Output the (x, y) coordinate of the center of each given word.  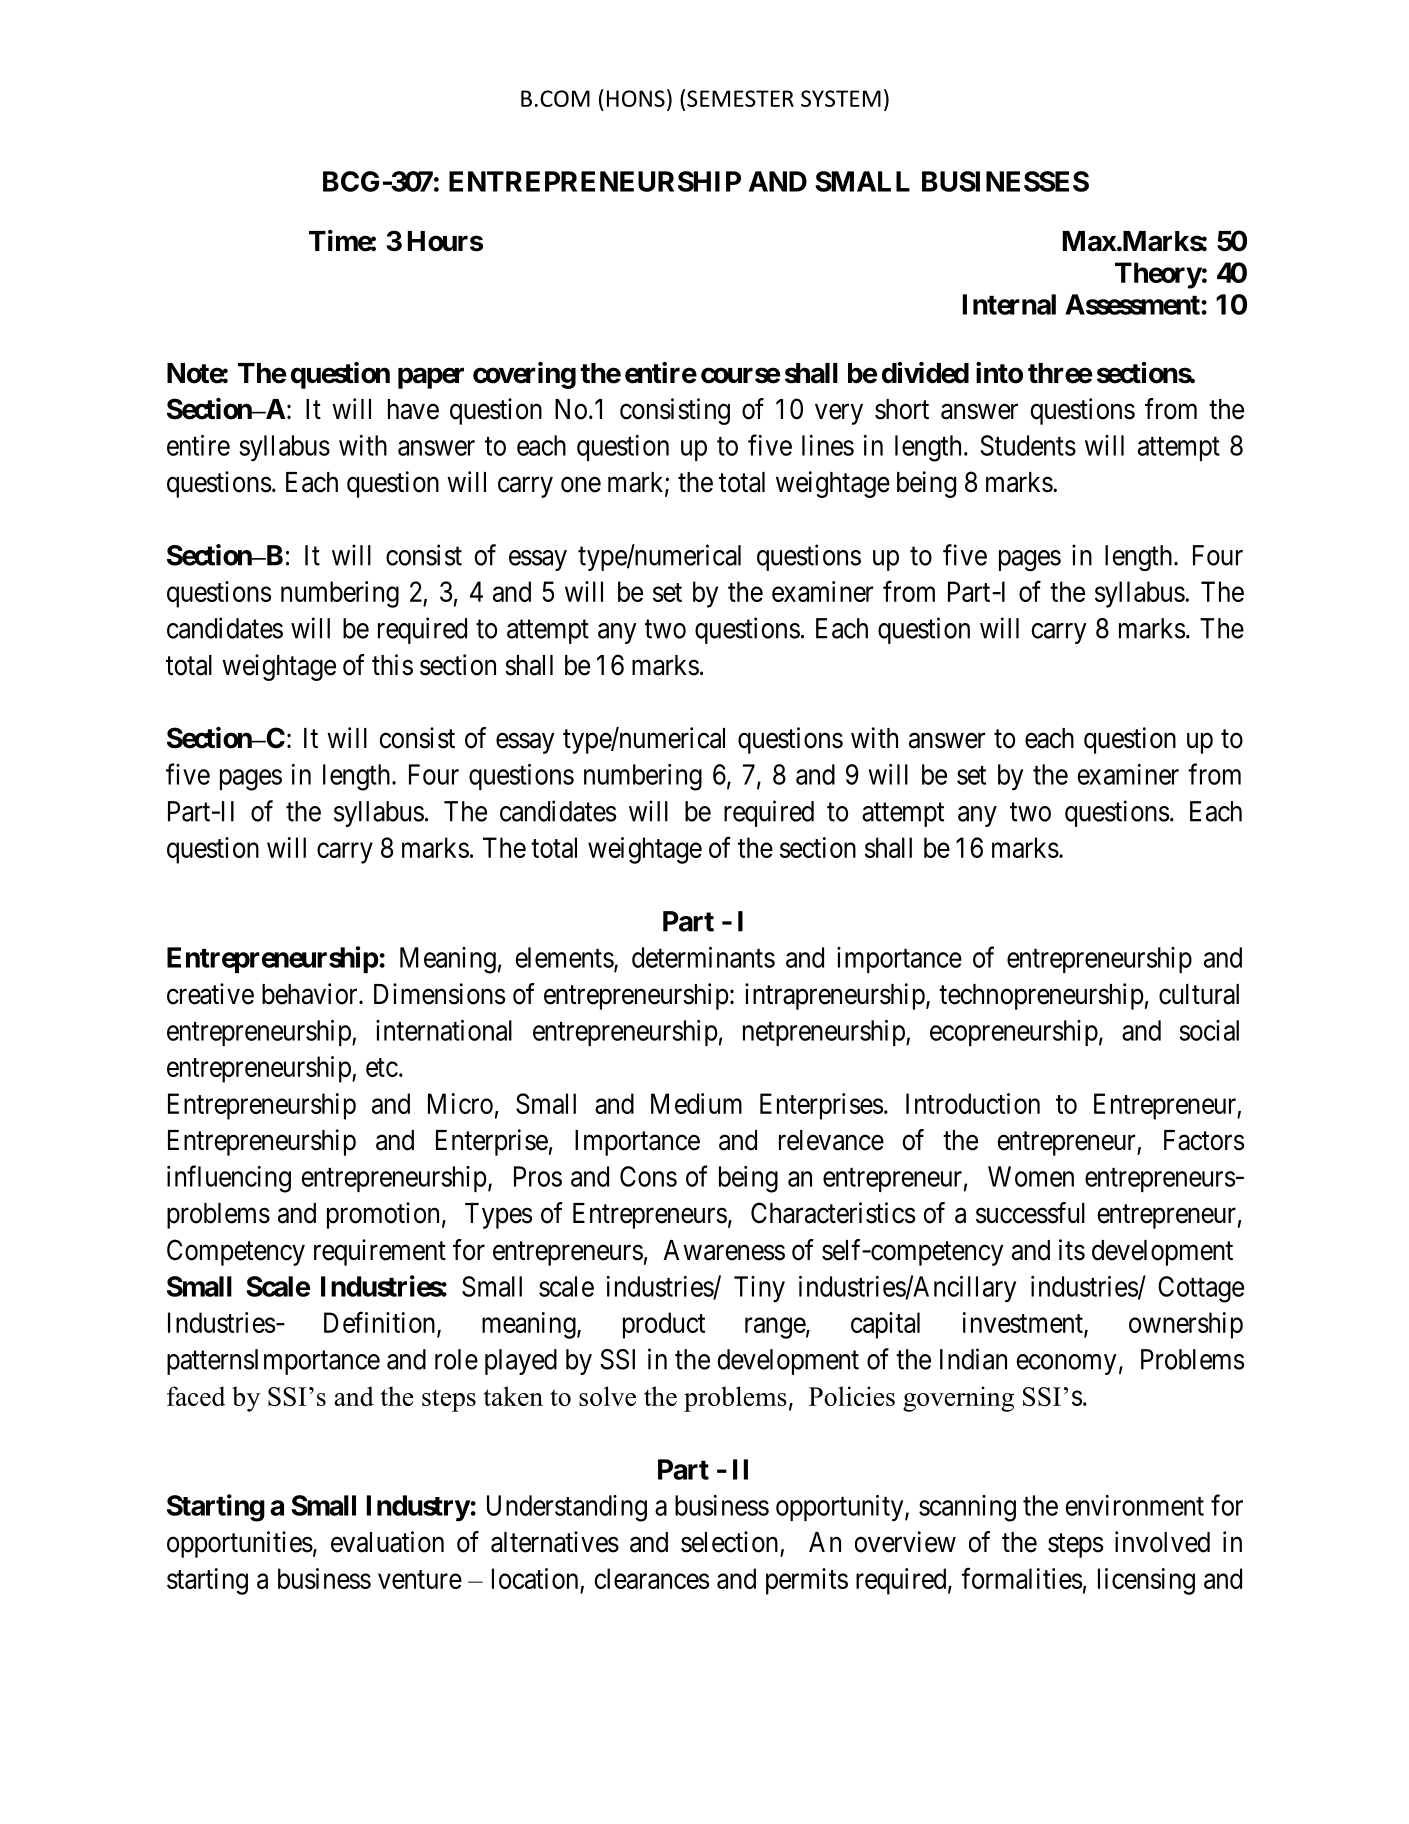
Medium (696, 1103)
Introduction (973, 1103)
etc (382, 1067)
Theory (1158, 275)
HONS (636, 98)
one (581, 485)
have (413, 409)
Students (1028, 445)
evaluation (387, 1542)
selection (729, 1542)
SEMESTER (740, 98)
